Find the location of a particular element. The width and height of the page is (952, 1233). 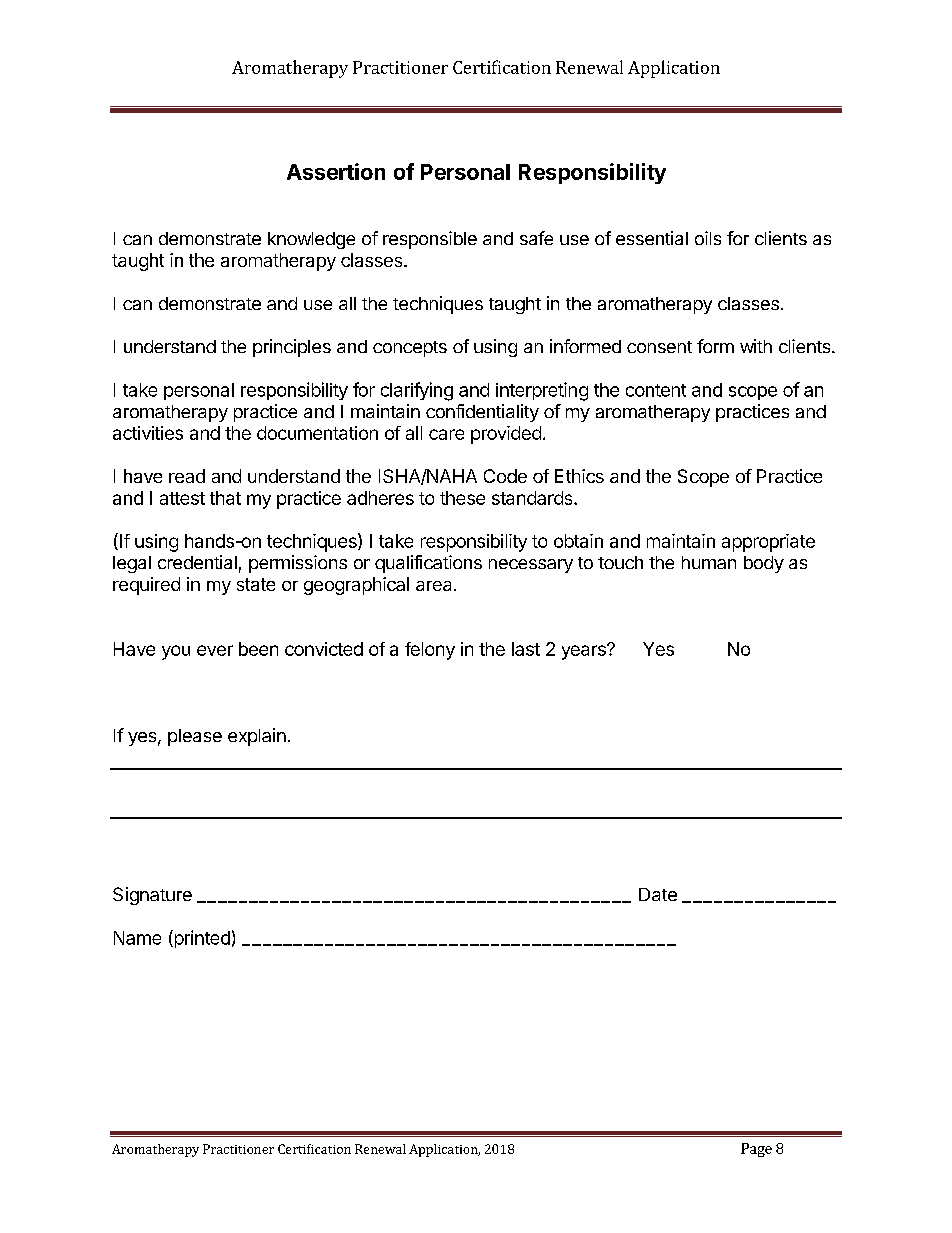

oils is located at coordinates (708, 238).
